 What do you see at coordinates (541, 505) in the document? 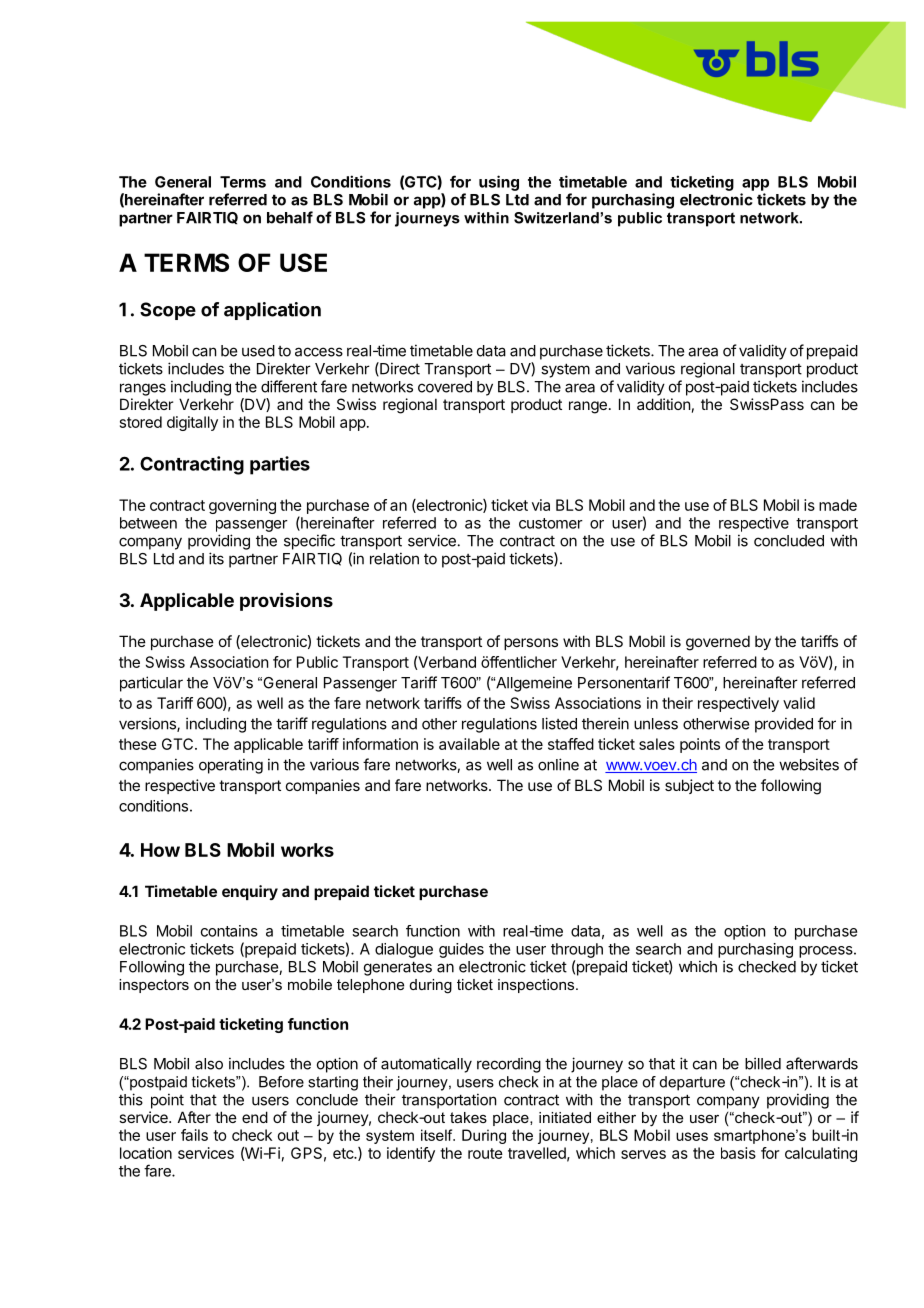
I see `via` at bounding box center [541, 505].
